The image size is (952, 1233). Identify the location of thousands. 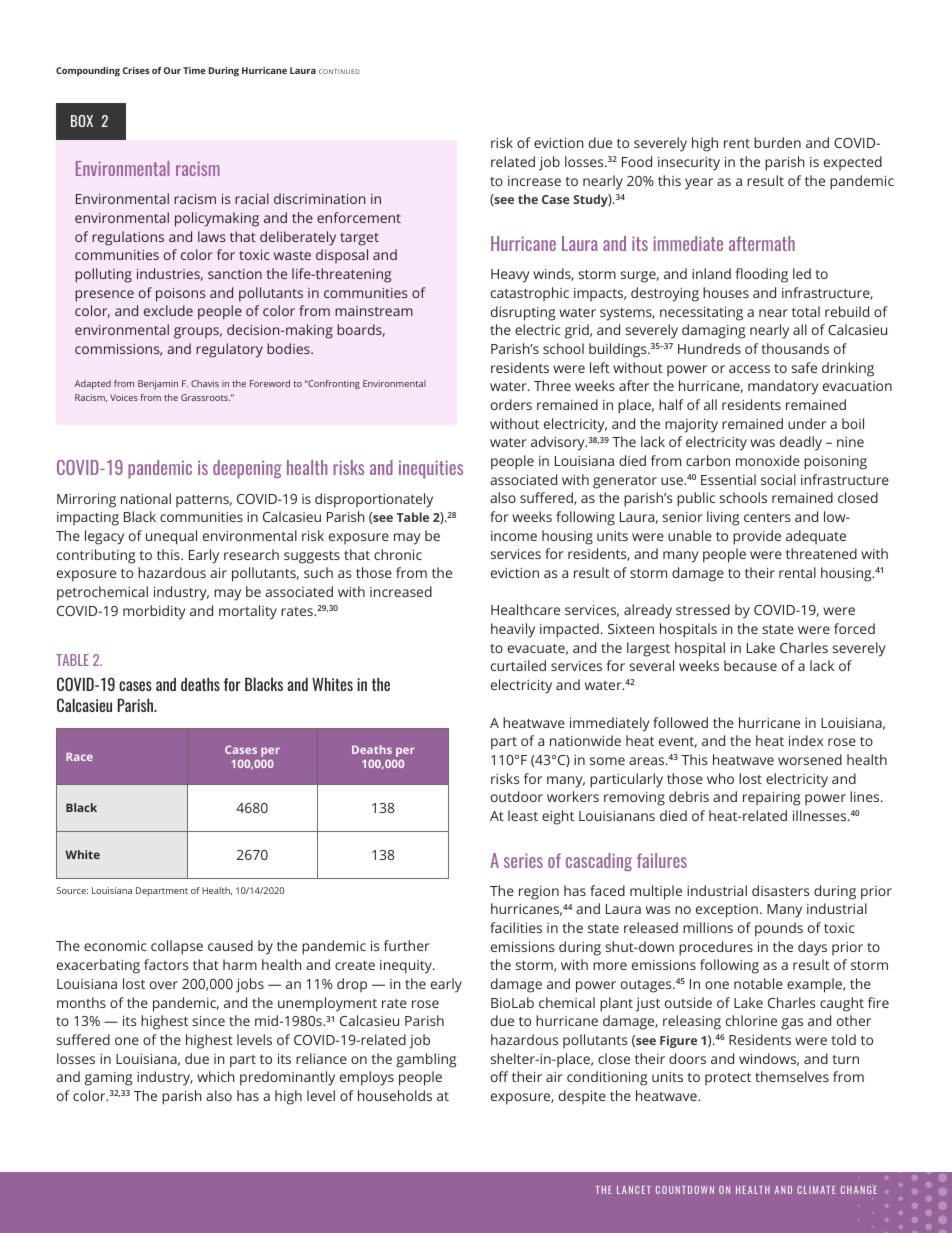
(795, 348).
